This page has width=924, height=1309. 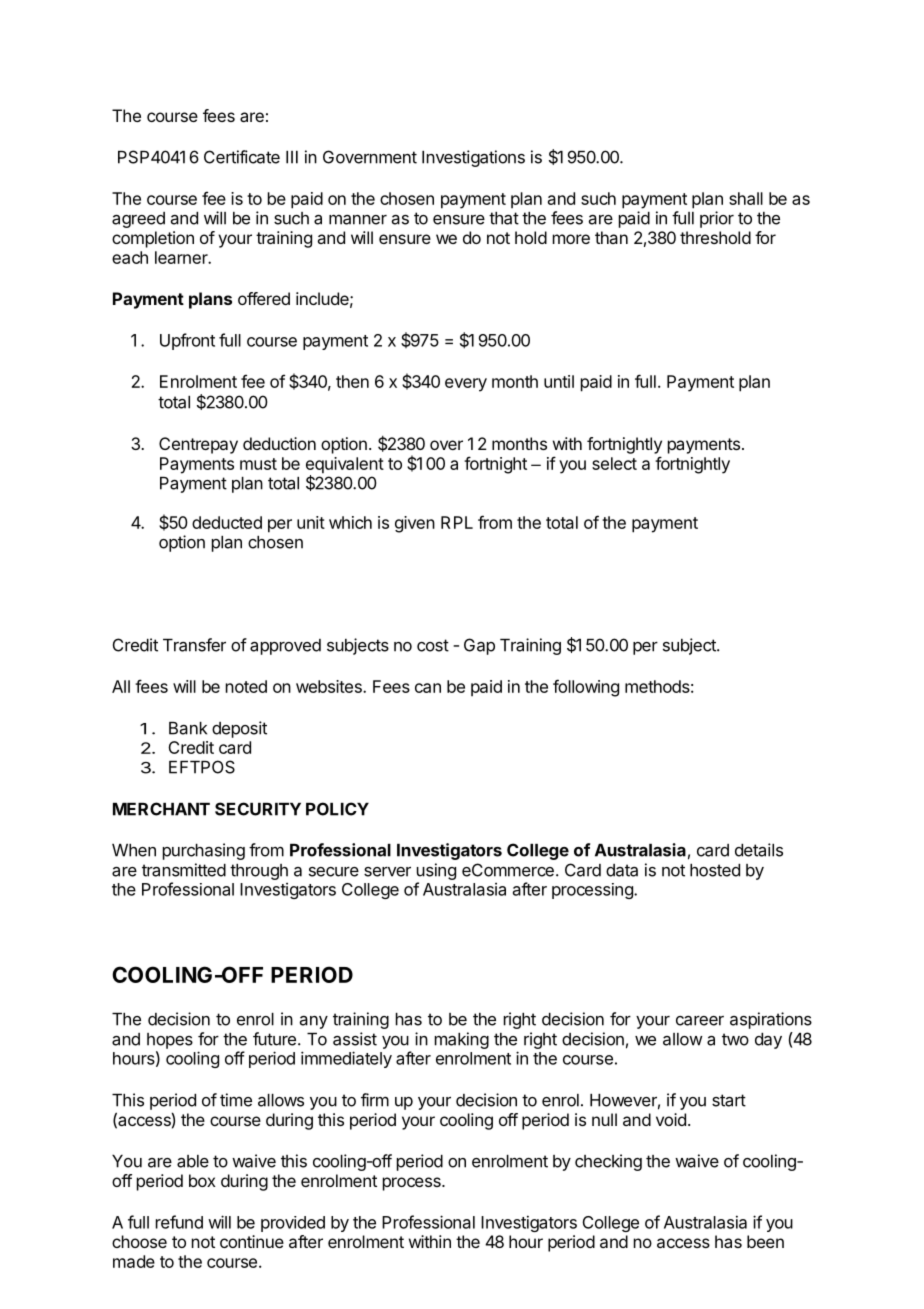 What do you see at coordinates (179, 1222) in the page?
I see `refund` at bounding box center [179, 1222].
